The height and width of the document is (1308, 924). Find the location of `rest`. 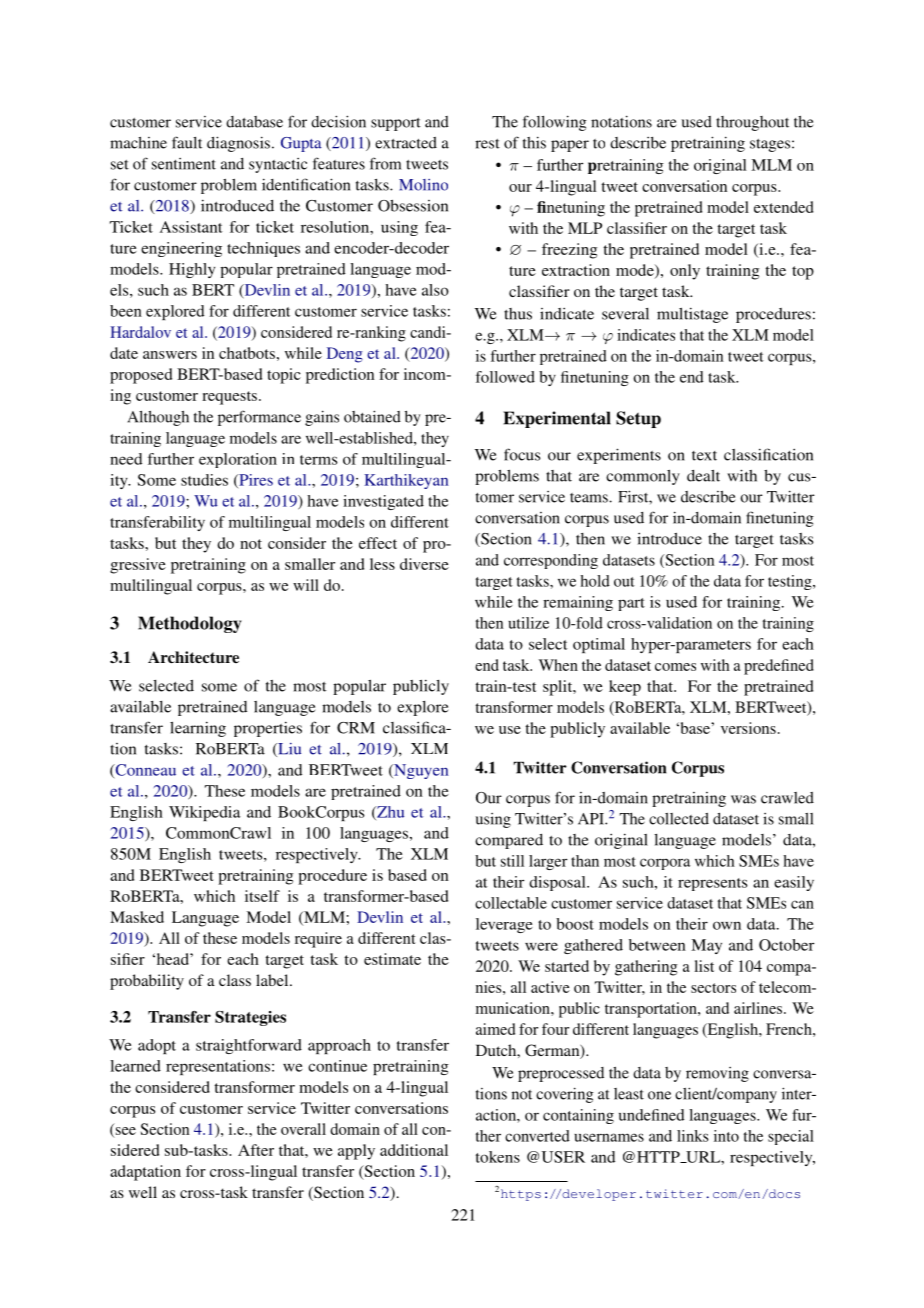

rest is located at coordinates (487, 144).
